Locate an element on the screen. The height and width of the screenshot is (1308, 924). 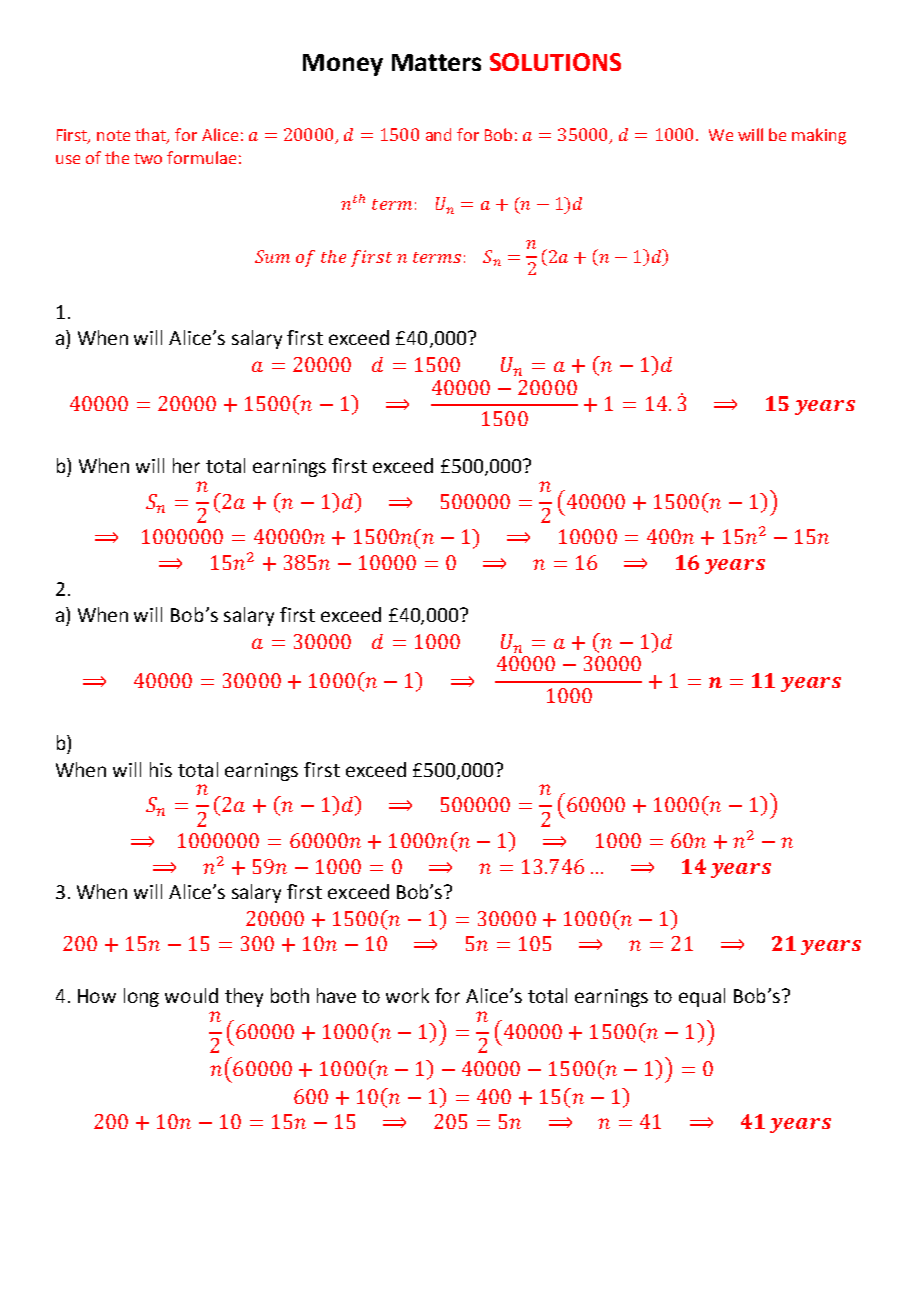
and is located at coordinates (438, 134).
